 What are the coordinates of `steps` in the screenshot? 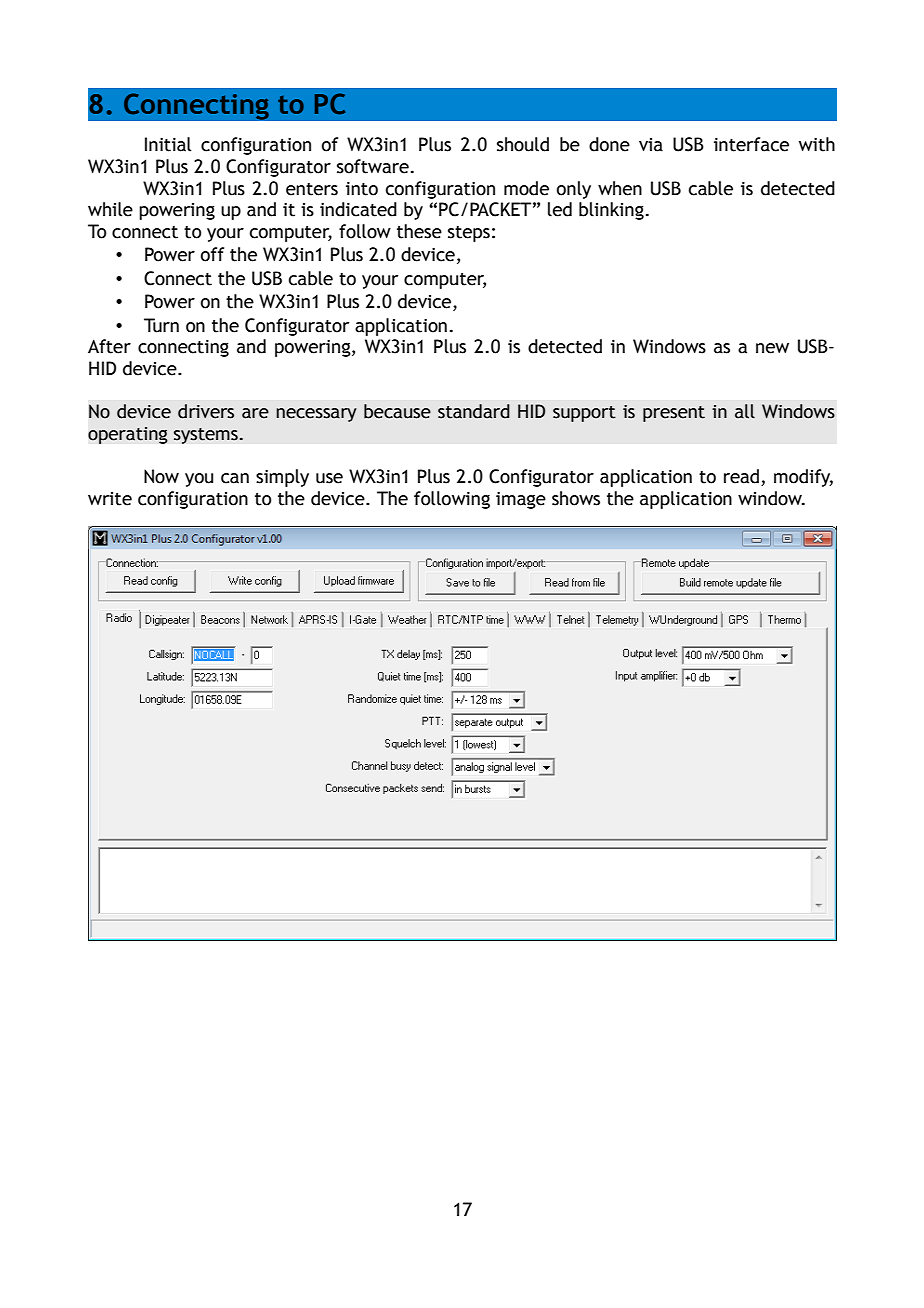 It's located at (469, 234).
